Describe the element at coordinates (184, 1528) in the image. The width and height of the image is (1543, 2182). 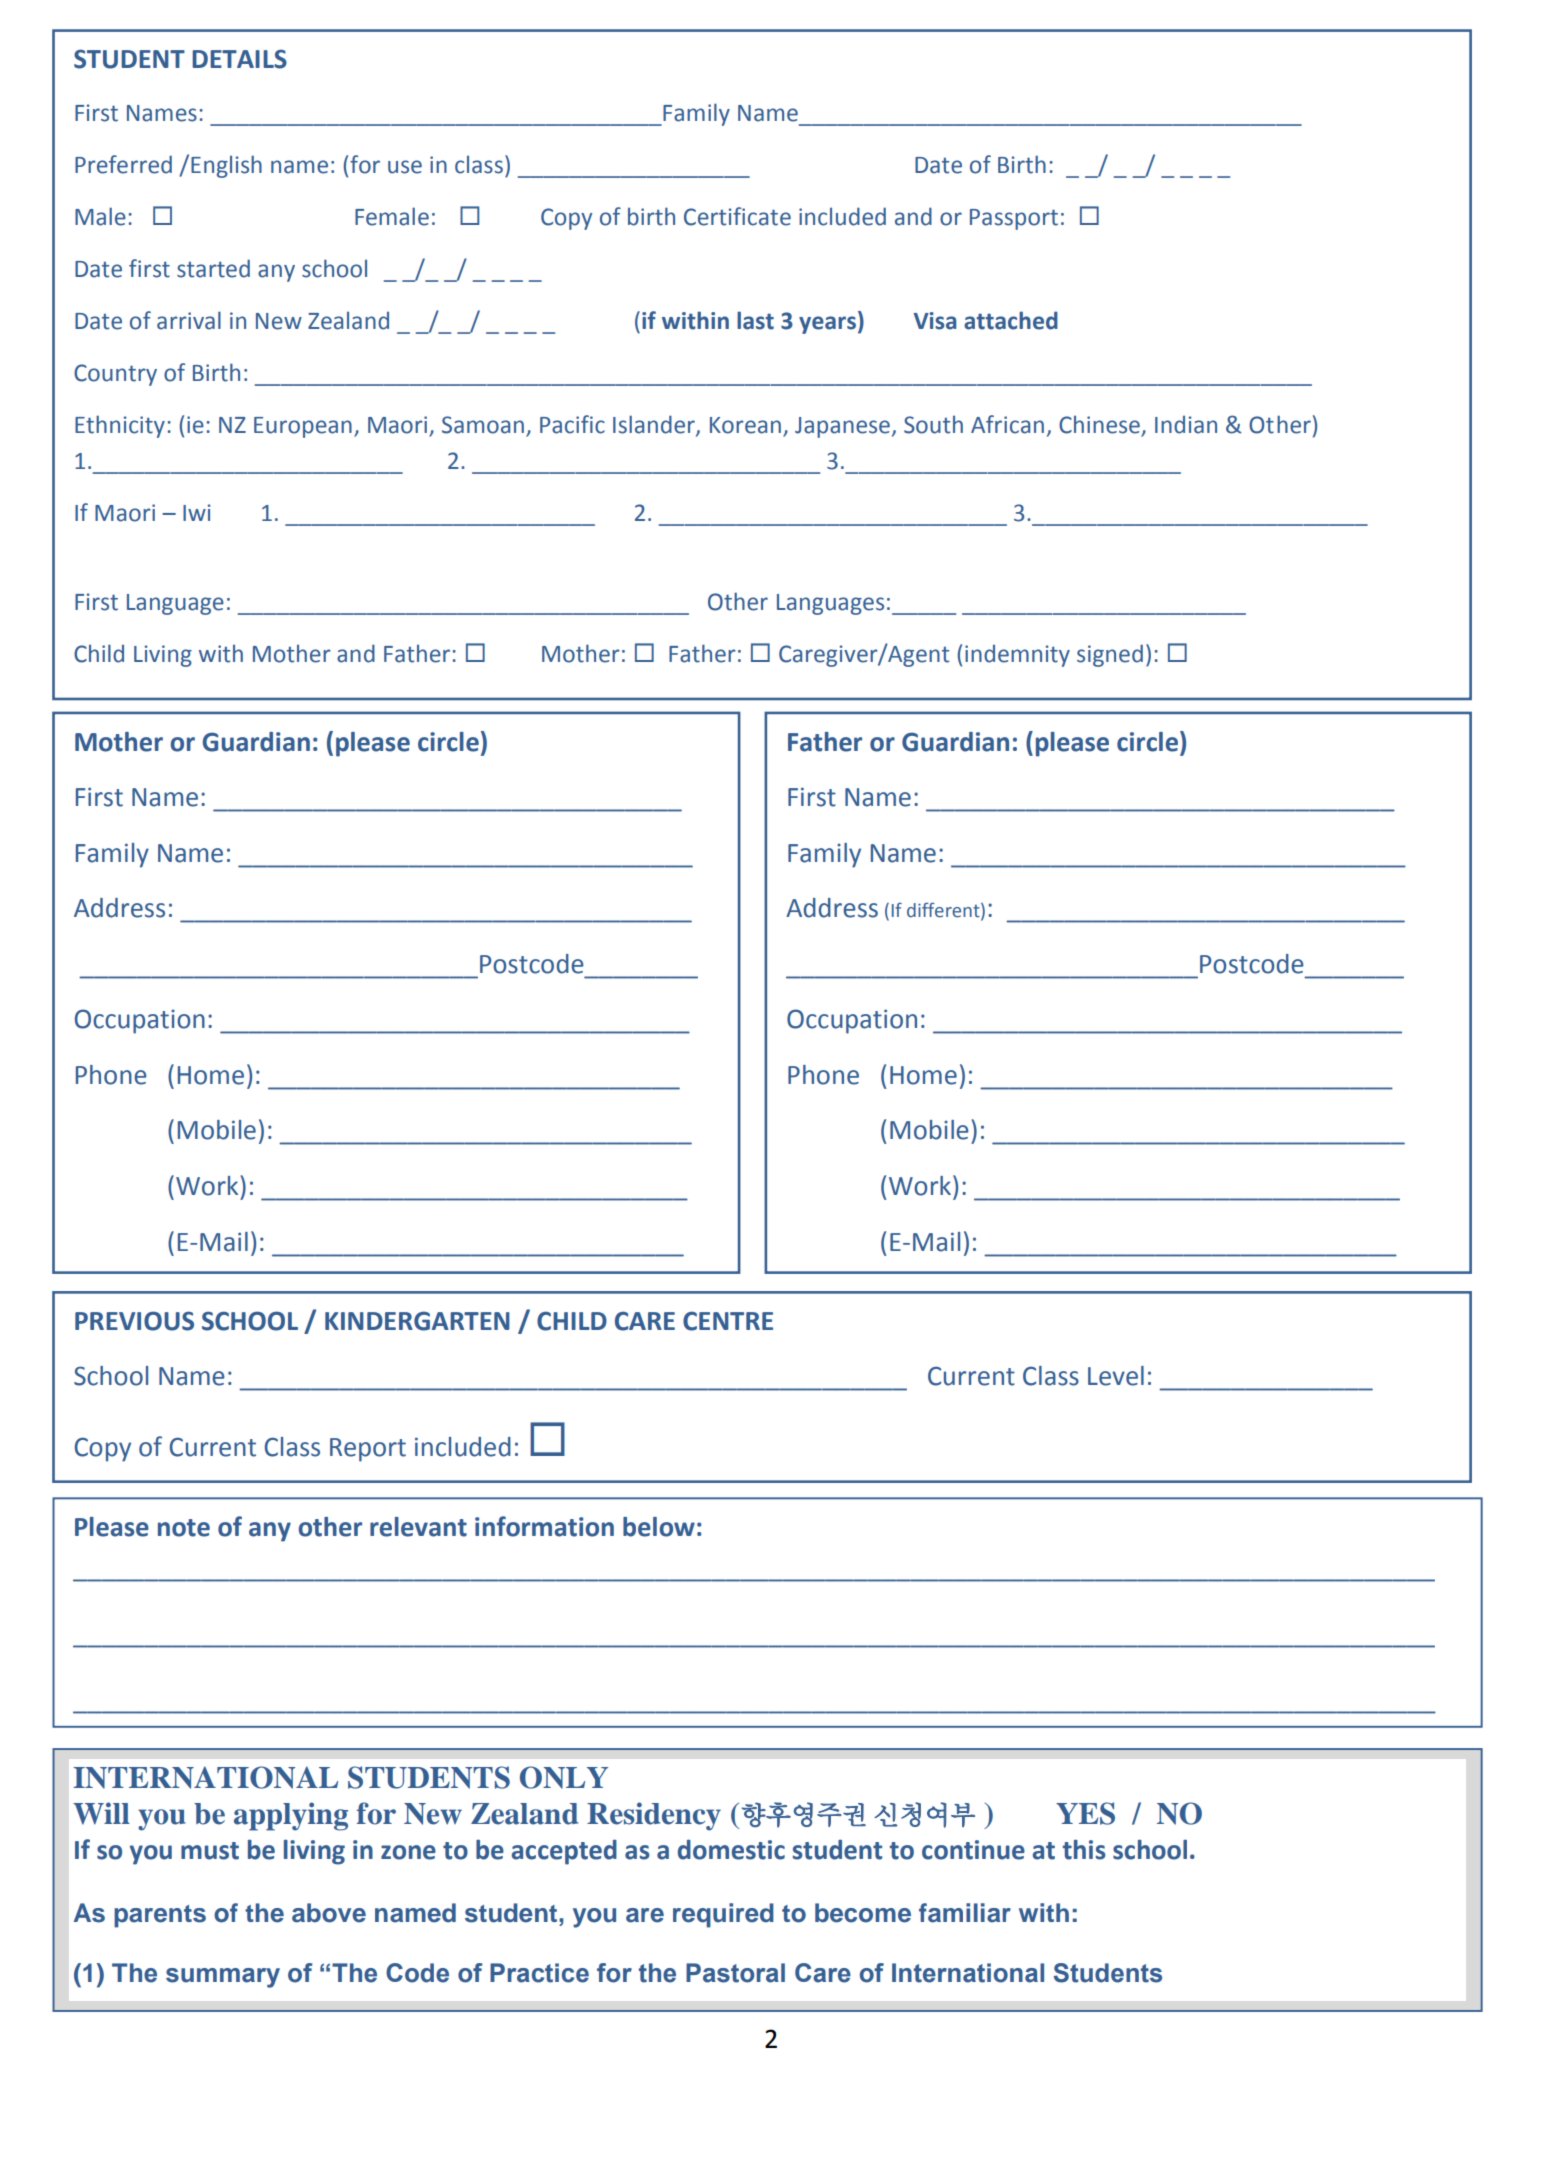
I see `note` at that location.
